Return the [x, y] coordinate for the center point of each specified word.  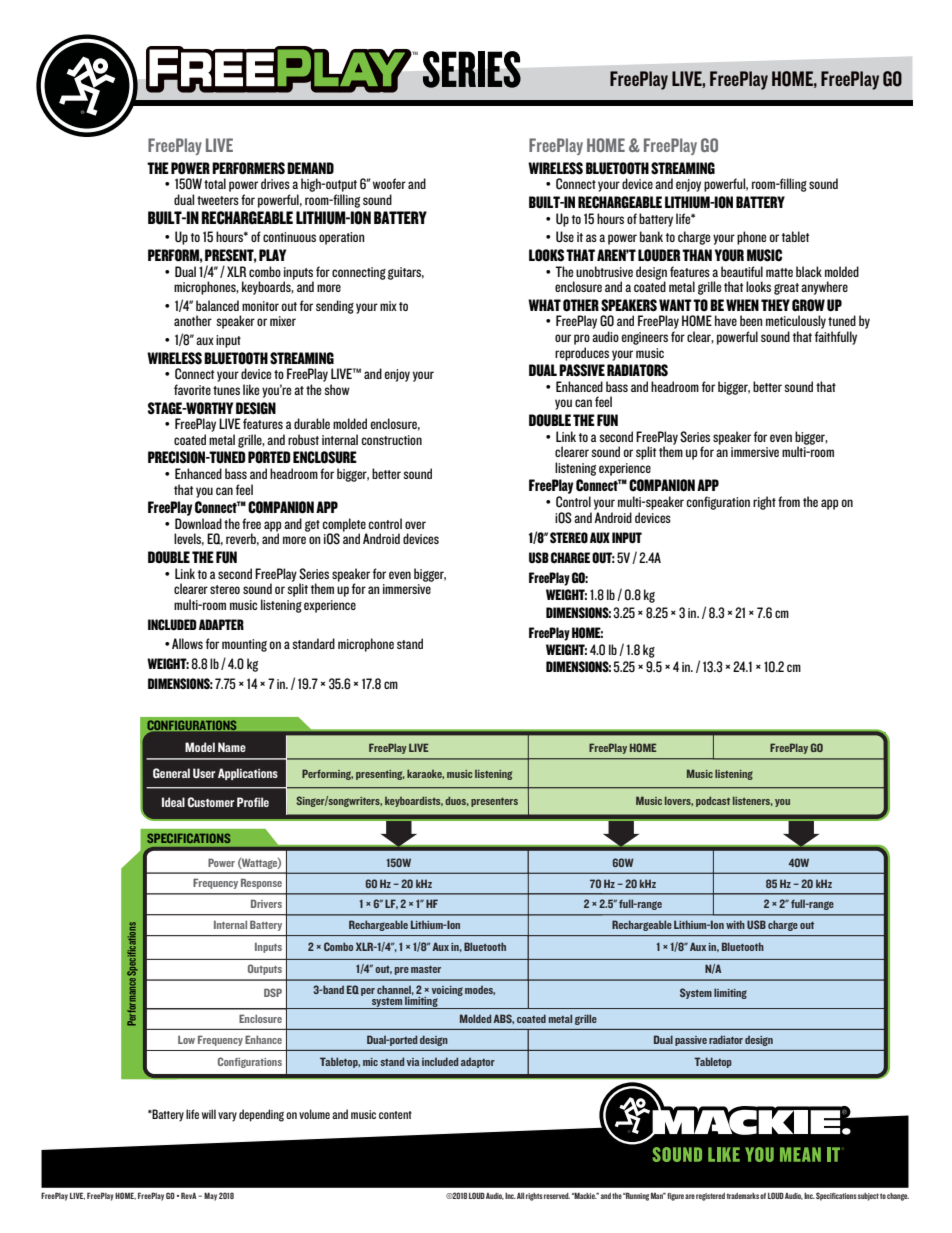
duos [457, 801]
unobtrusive [604, 271]
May [210, 1196]
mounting [244, 645]
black [809, 271]
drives [275, 183]
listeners [753, 801]
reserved [557, 1196]
